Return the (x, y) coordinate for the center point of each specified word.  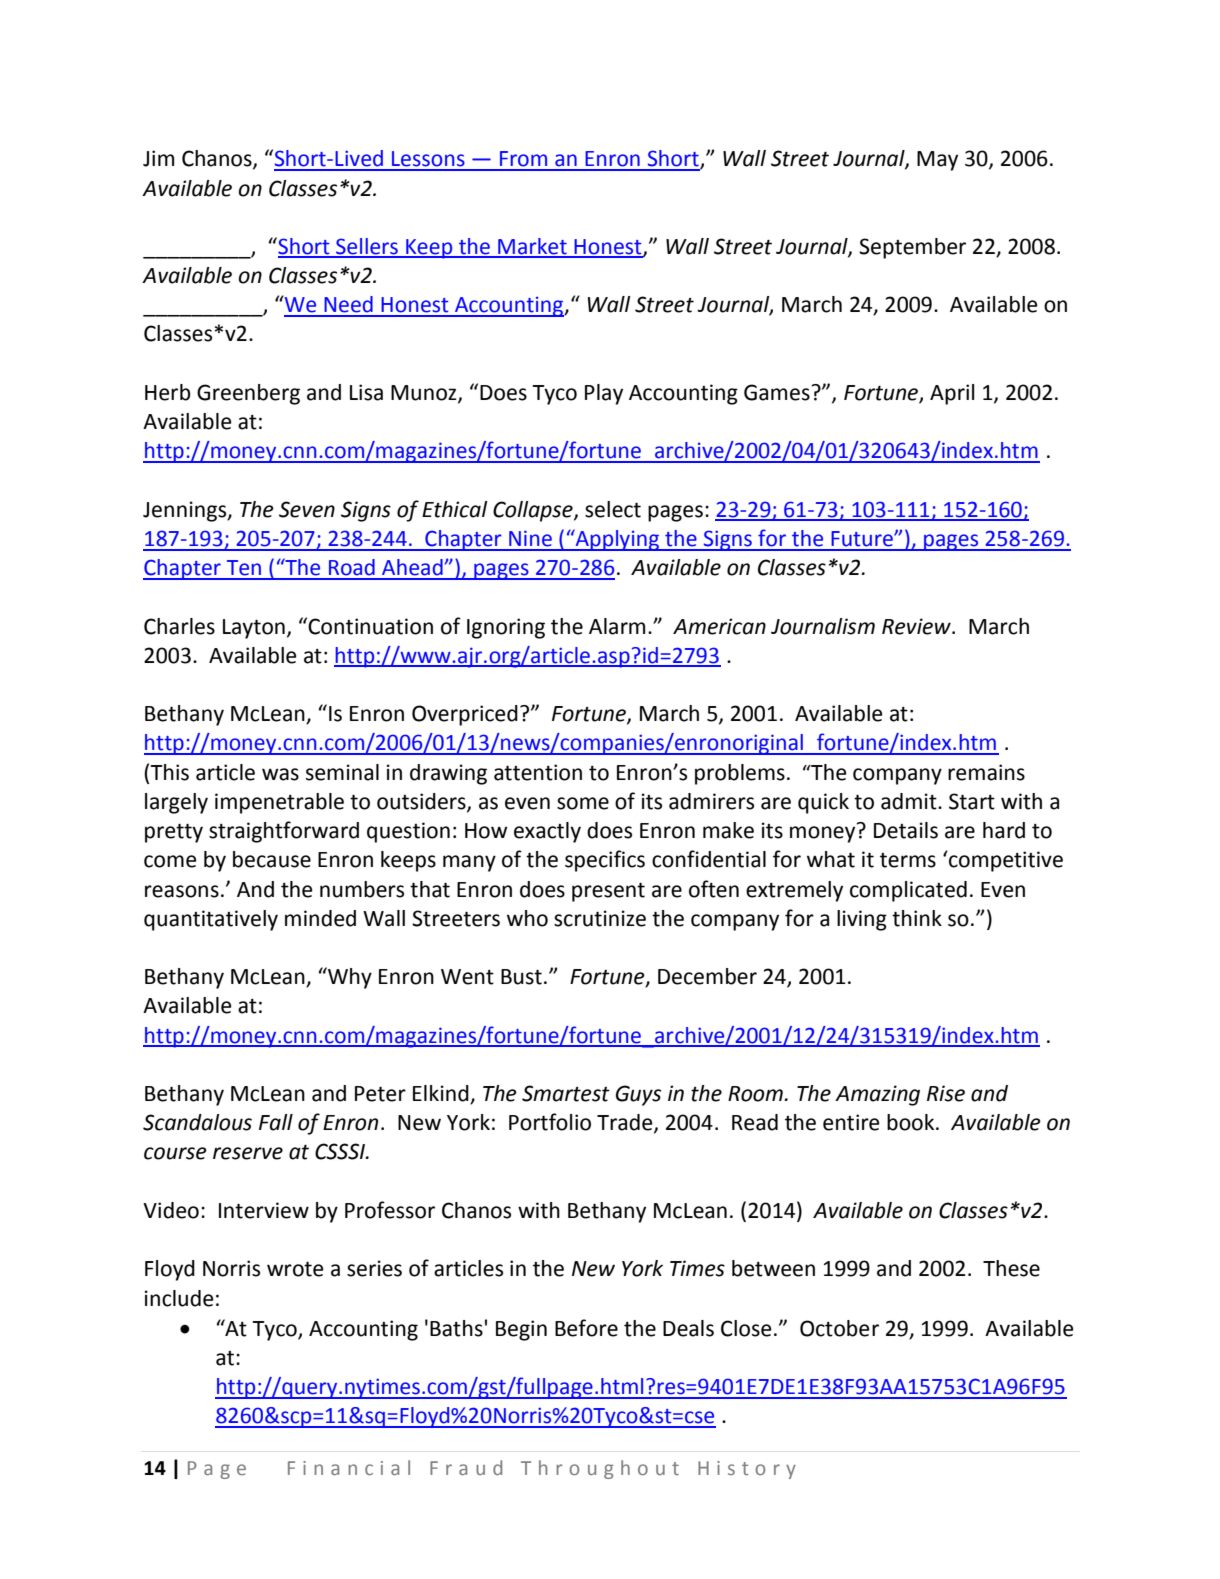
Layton (254, 629)
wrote (295, 1269)
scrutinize (600, 918)
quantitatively (211, 920)
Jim (158, 158)
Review (917, 626)
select (613, 509)
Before (586, 1328)
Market (532, 247)
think (917, 918)
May (937, 161)
